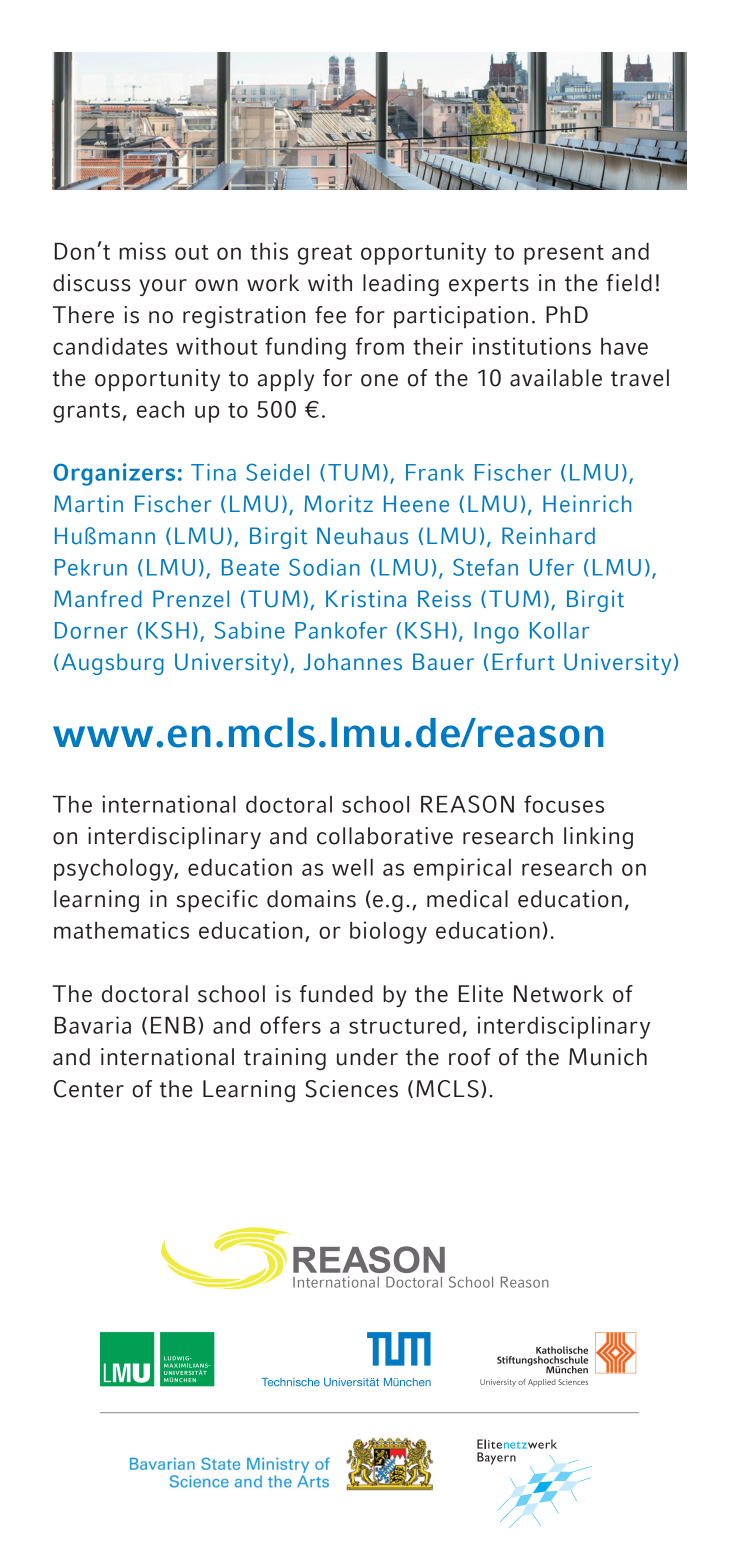 This image has height=1568, width=739. I want to click on your, so click(163, 287).
